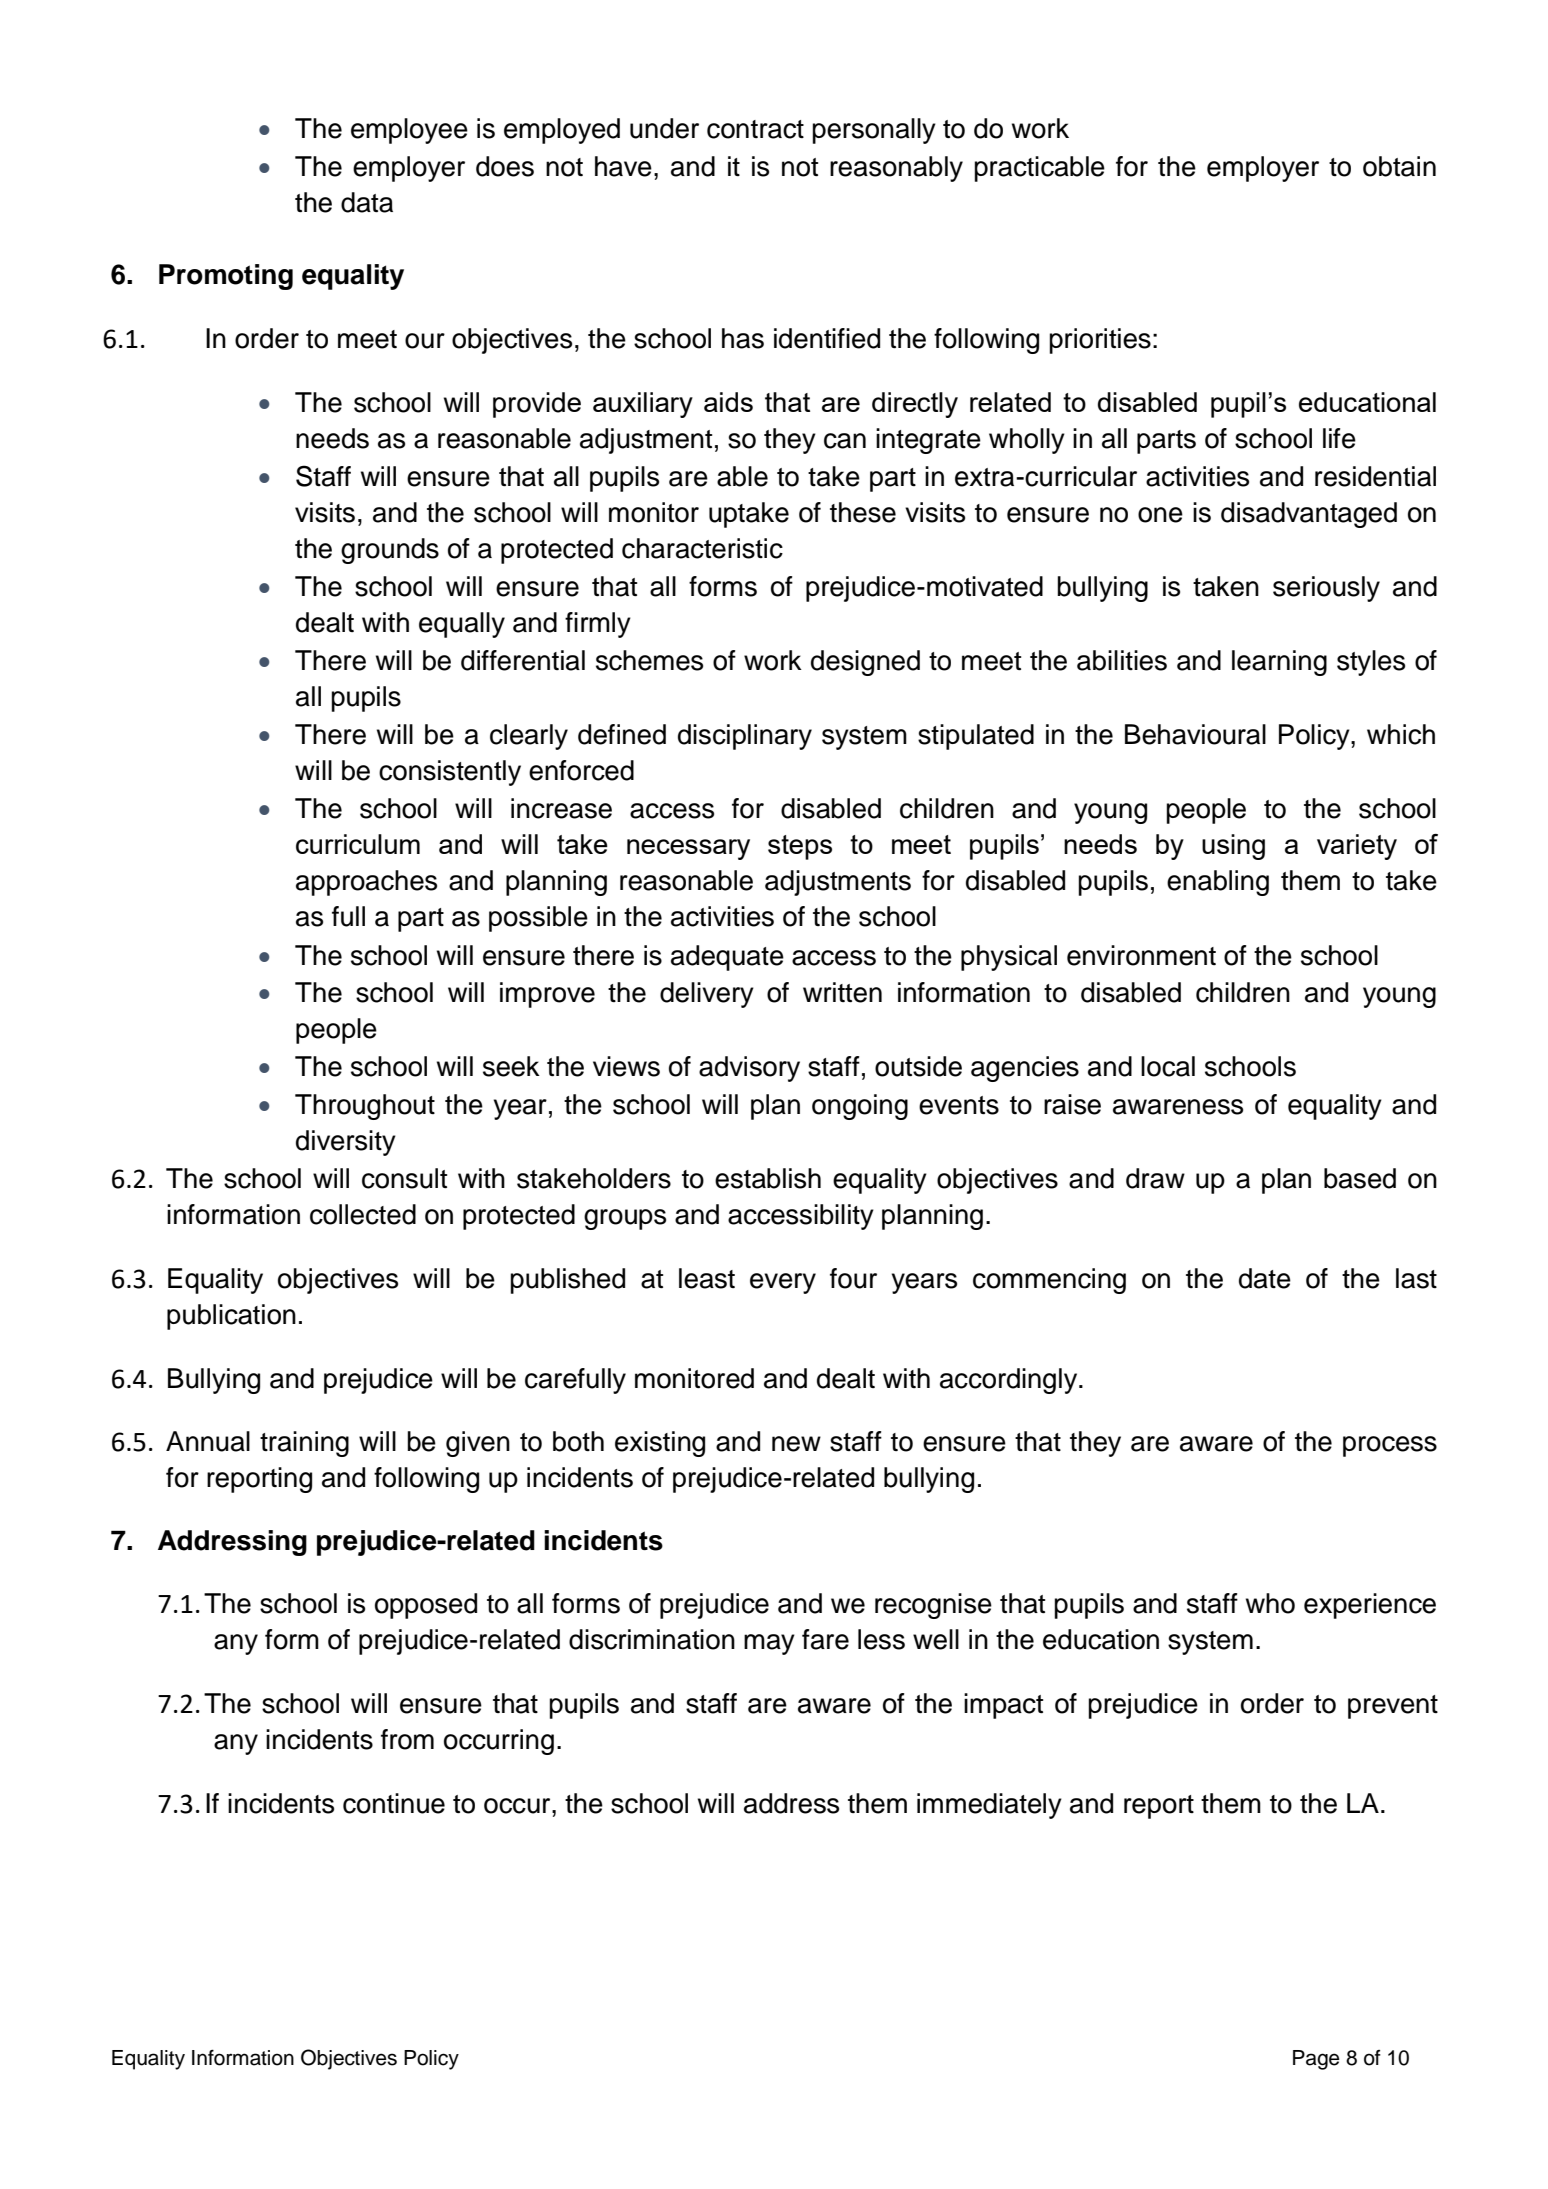 The width and height of the screenshot is (1548, 2189). Describe the element at coordinates (989, 1806) in the screenshot. I see `immediately` at that location.
